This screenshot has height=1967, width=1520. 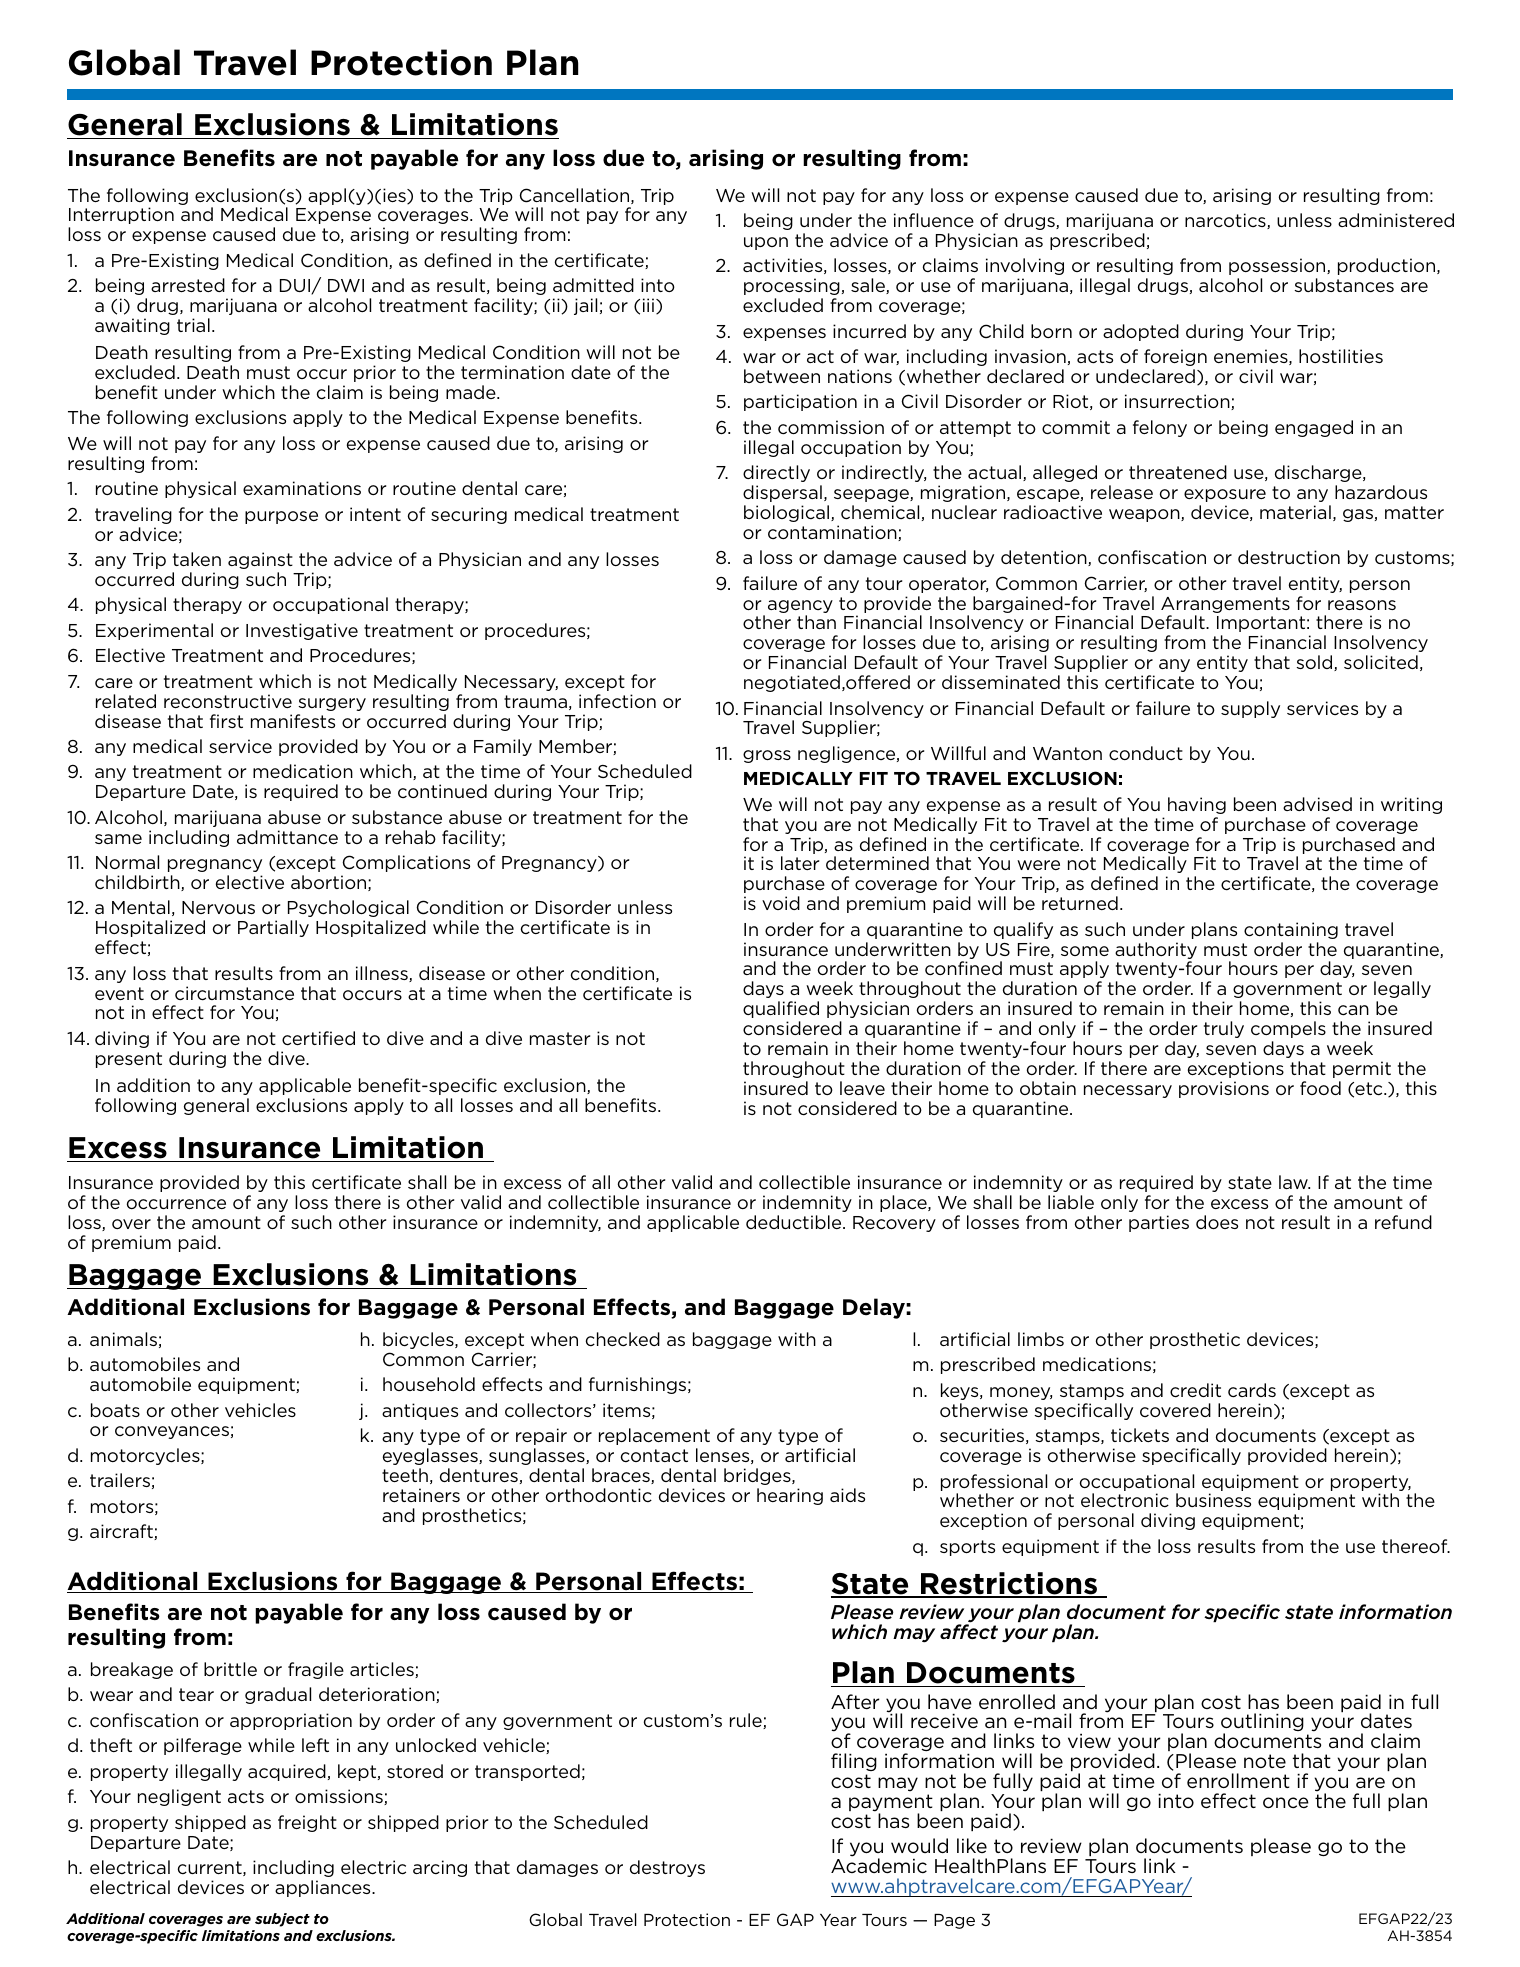 I want to click on upon, so click(x=766, y=243).
